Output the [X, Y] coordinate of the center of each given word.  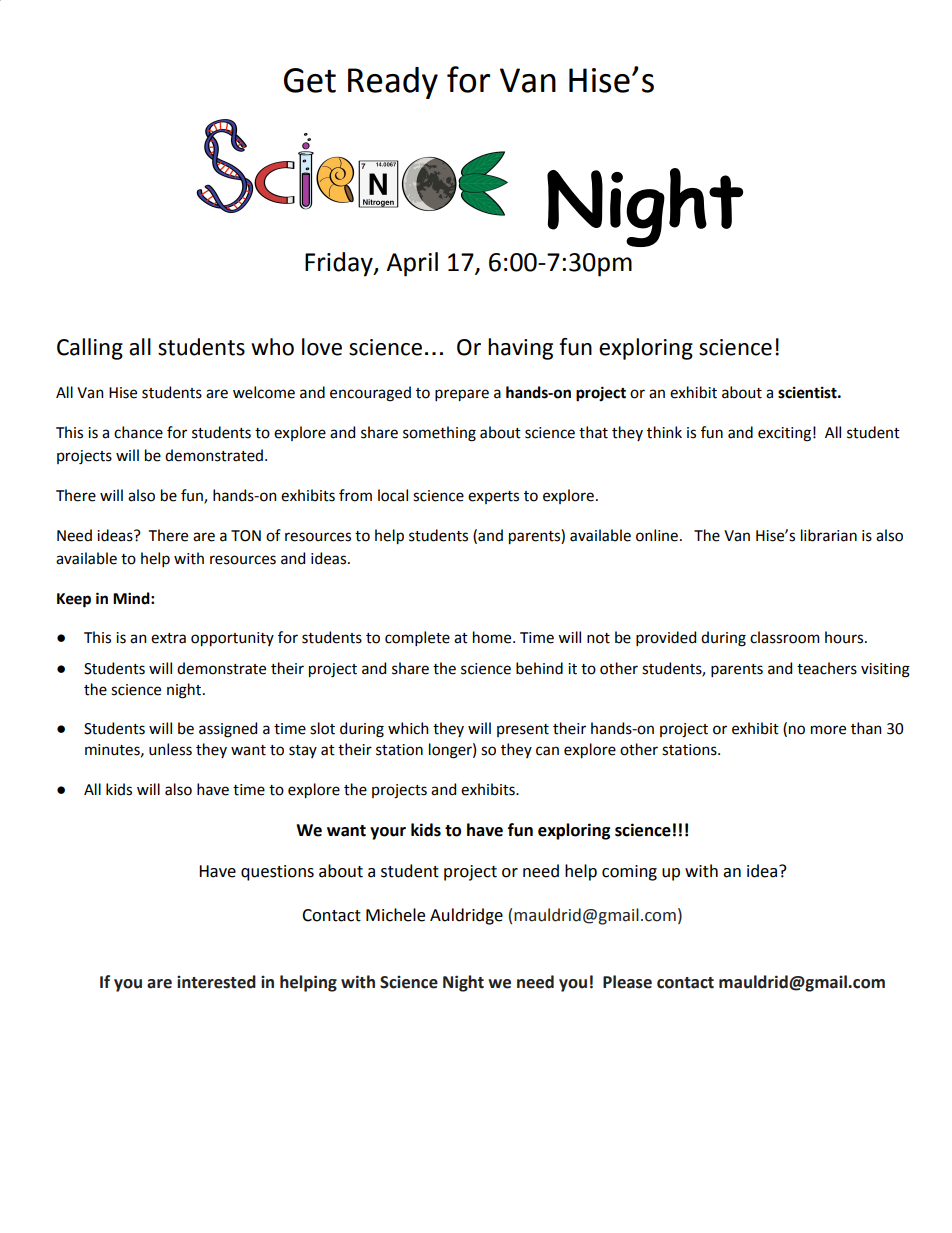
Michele [395, 915]
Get [310, 80]
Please [627, 982]
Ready [393, 83]
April [412, 264]
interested [216, 982]
